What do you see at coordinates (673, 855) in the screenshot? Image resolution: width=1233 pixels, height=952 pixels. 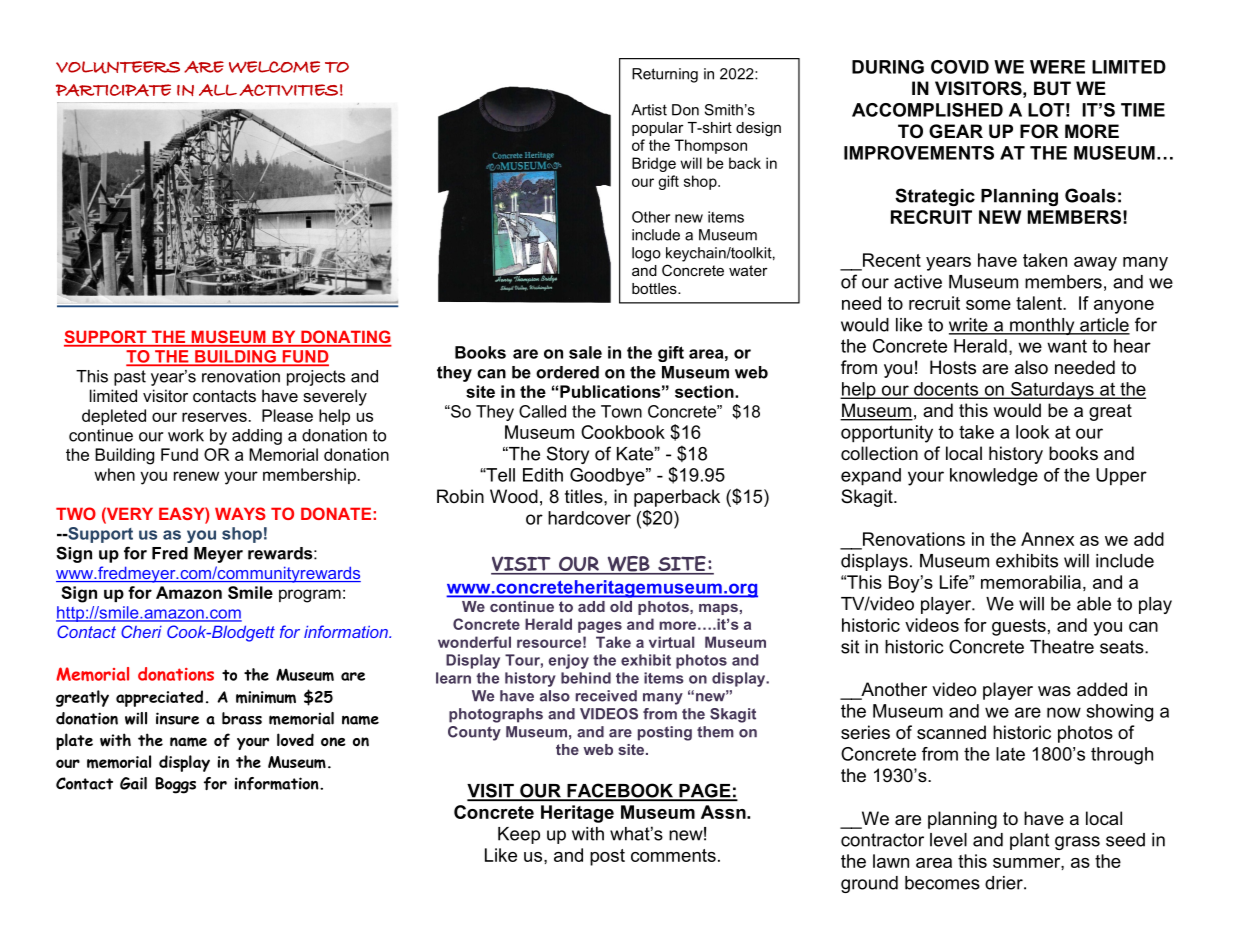 I see `comments` at bounding box center [673, 855].
